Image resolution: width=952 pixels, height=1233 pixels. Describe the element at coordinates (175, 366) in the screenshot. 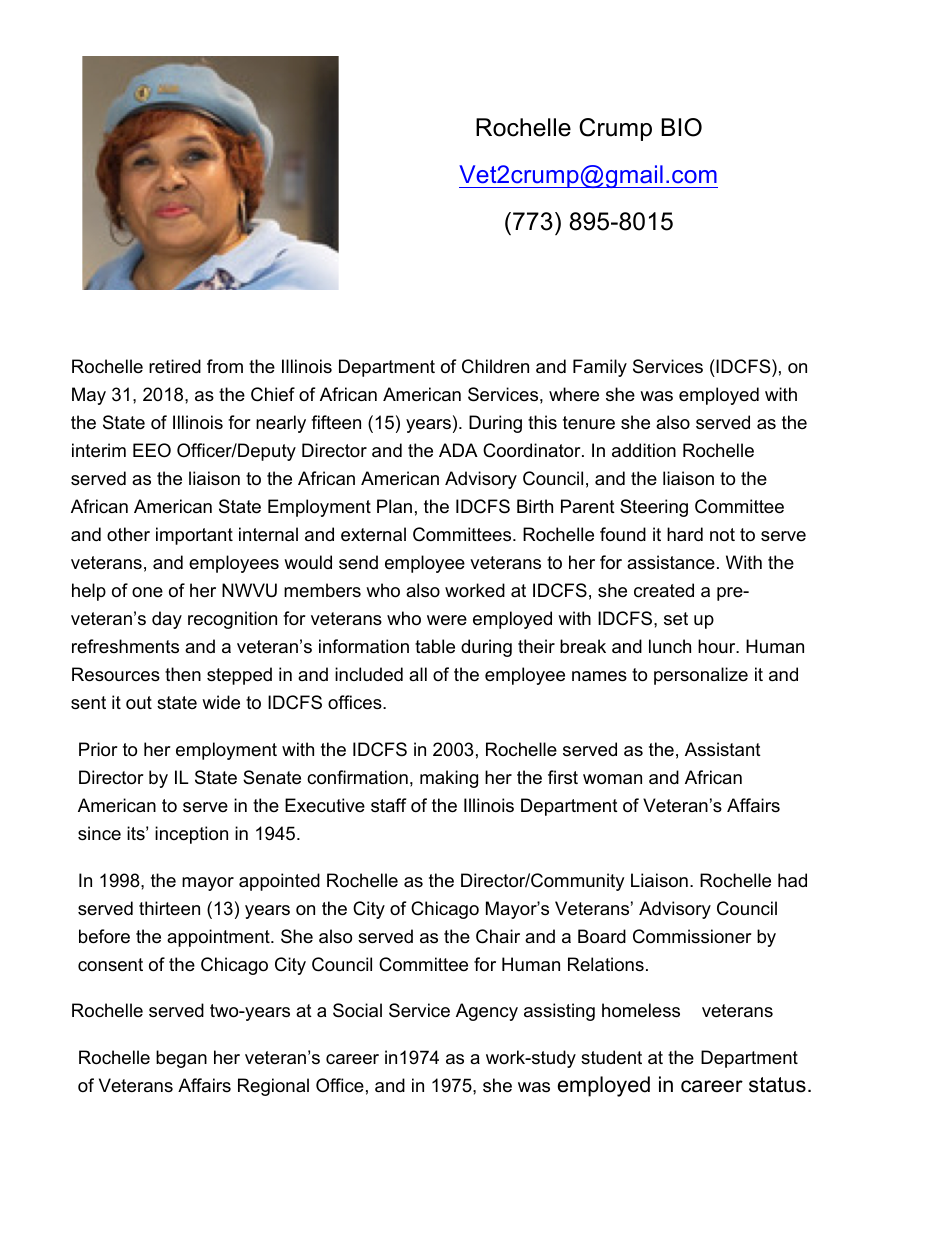

I see `retired` at that location.
